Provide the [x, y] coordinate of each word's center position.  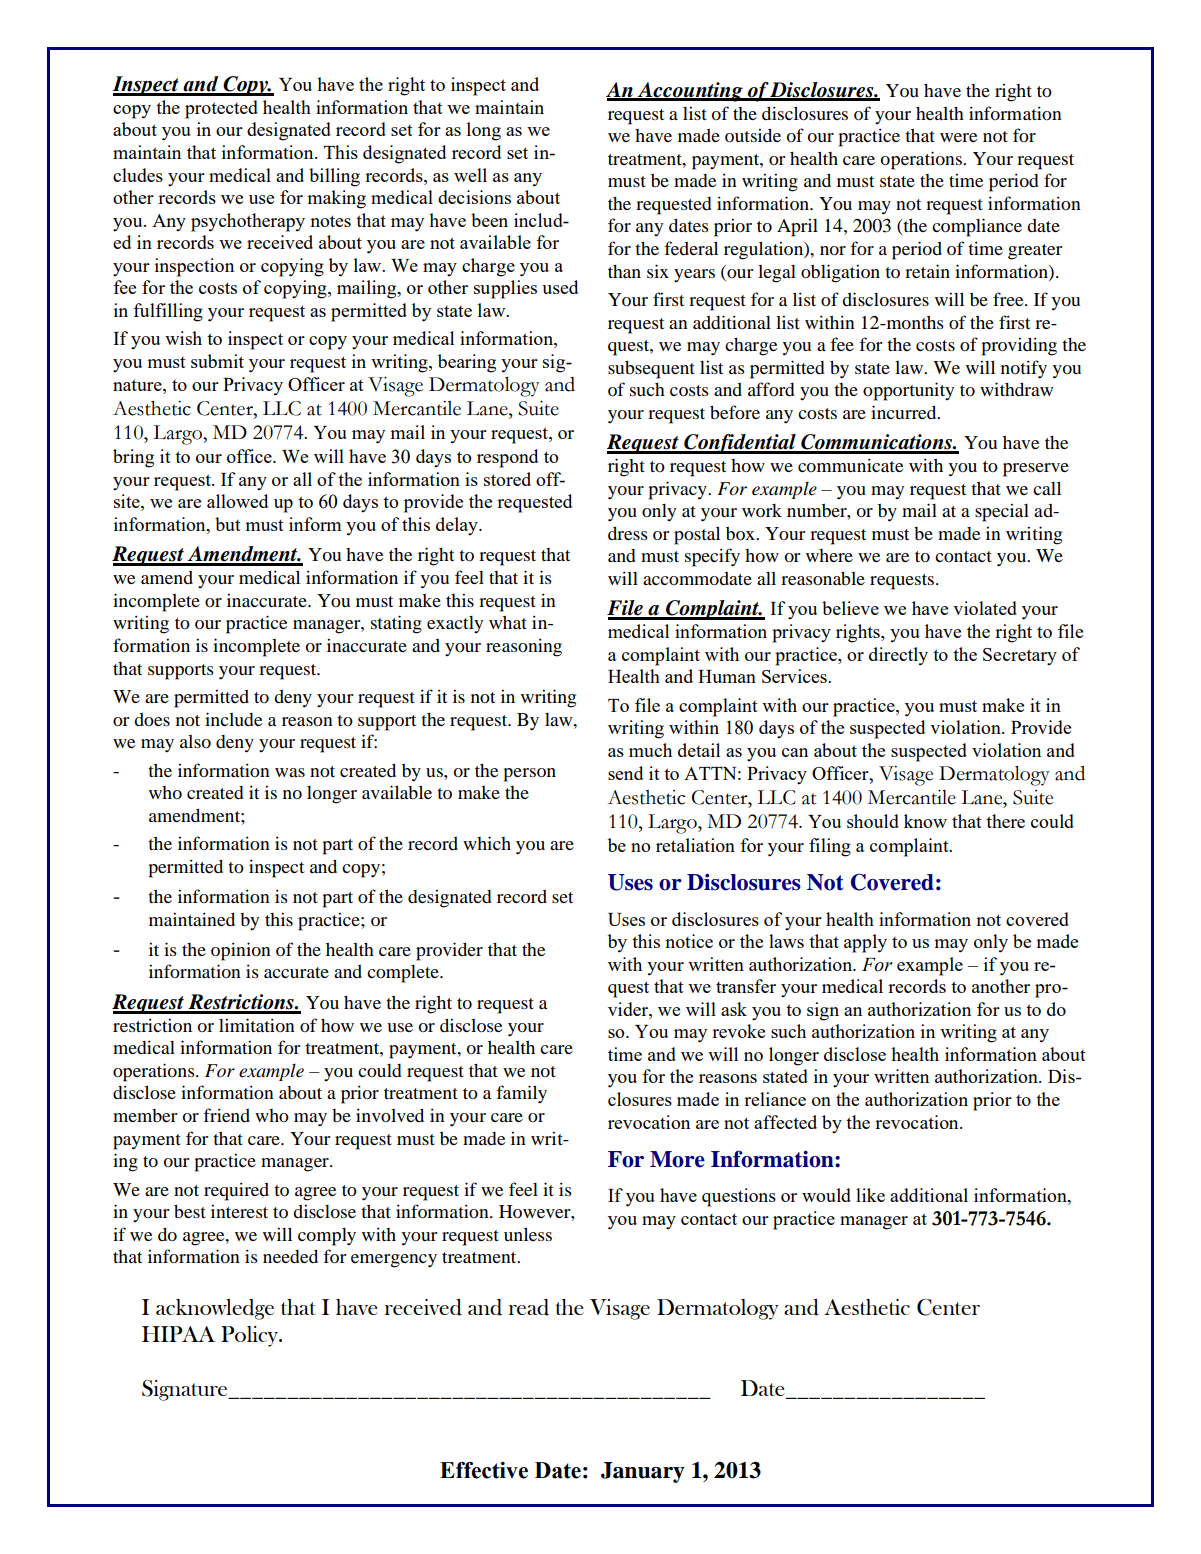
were [958, 137]
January [643, 1472]
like [870, 1195]
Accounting [690, 92]
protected [221, 109]
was [290, 772]
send [625, 773]
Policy [251, 1336]
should [873, 821]
